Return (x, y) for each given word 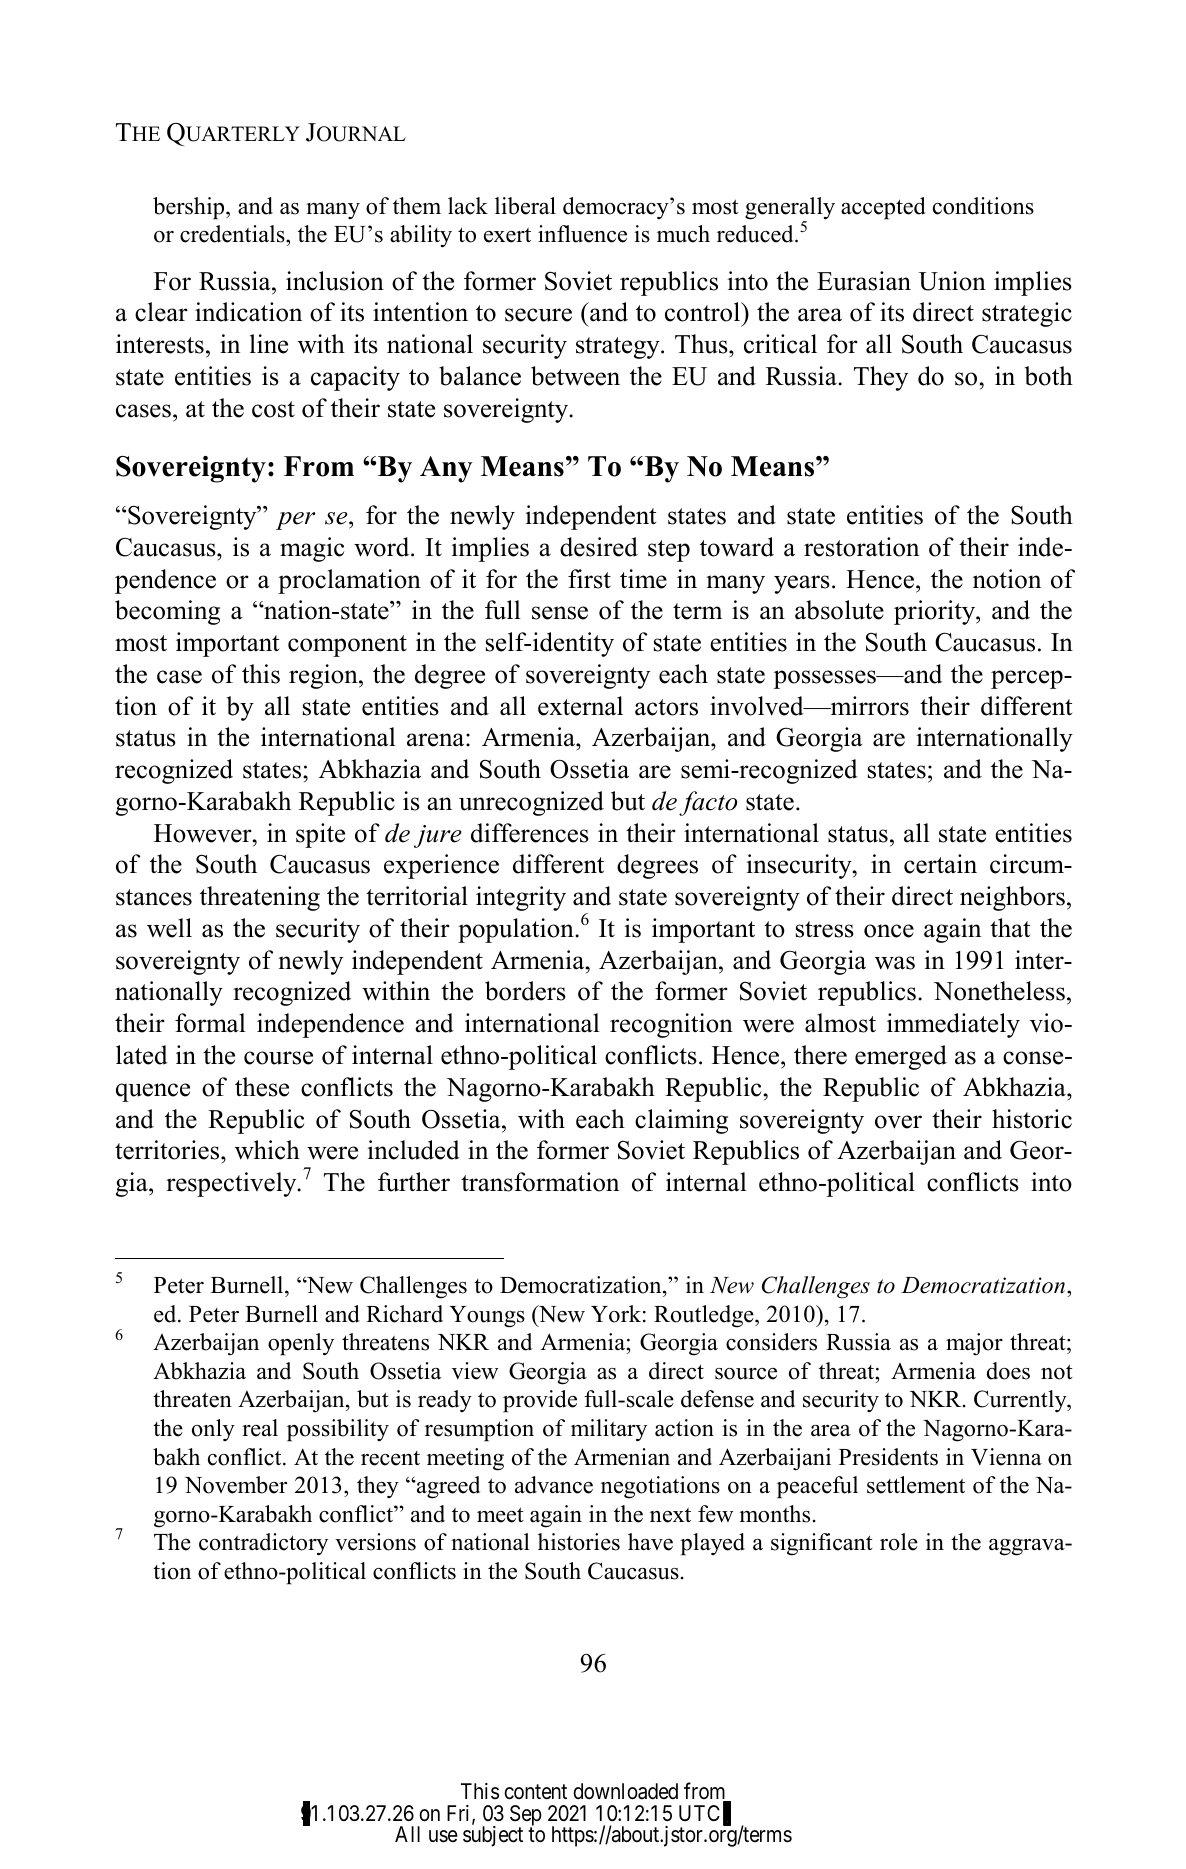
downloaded (625, 1791)
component (347, 646)
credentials (233, 235)
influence (582, 234)
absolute (839, 610)
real (260, 1428)
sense (560, 613)
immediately (953, 1025)
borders (525, 991)
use (443, 1836)
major (974, 1344)
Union (952, 281)
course (278, 1058)
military (609, 1430)
